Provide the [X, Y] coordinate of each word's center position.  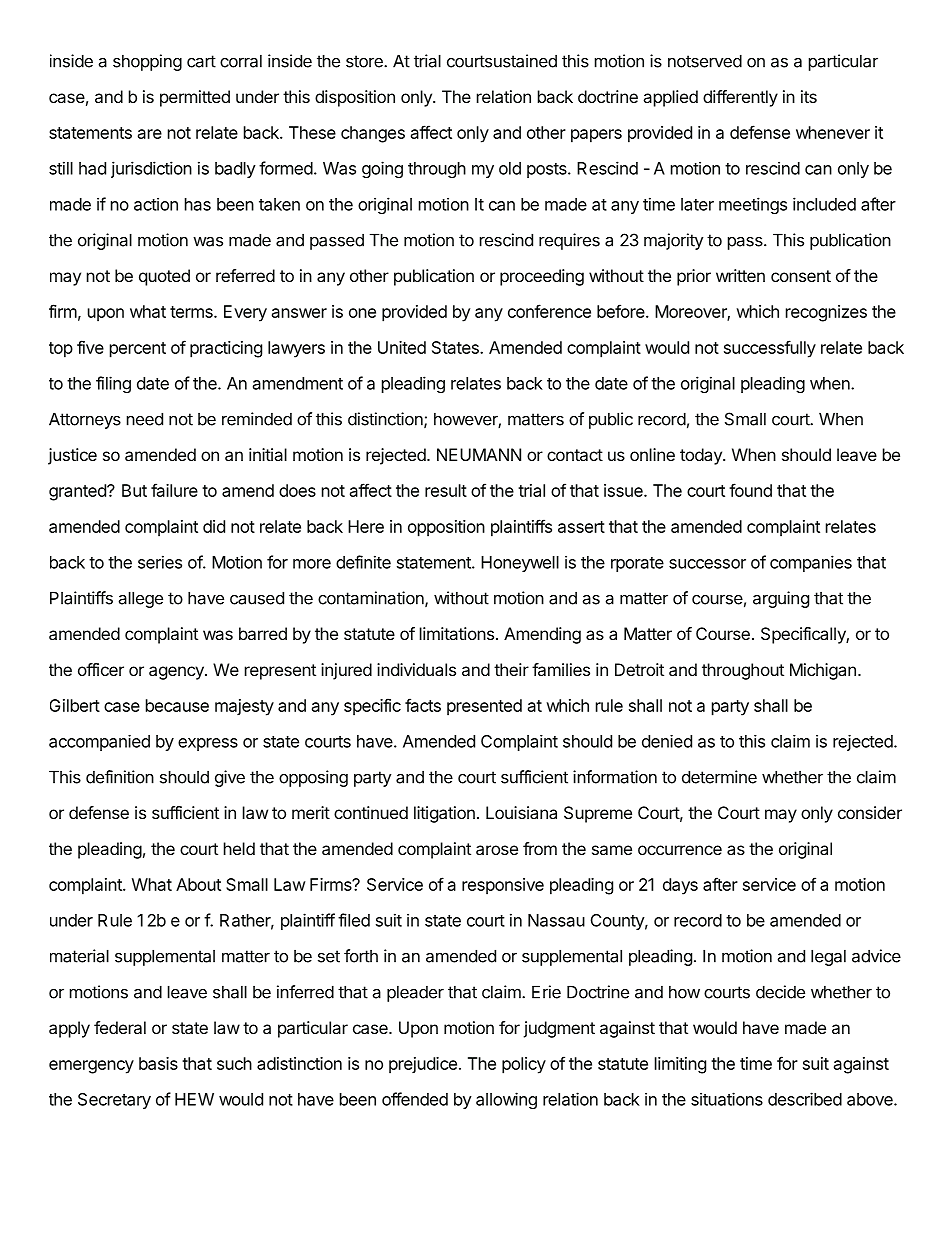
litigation [444, 814]
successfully [770, 349]
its [809, 96]
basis [158, 1063]
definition [120, 777]
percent [138, 350]
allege [141, 599]
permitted [195, 98]
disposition [355, 98]
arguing [781, 599]
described [805, 1099]
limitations [457, 633]
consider [870, 812]
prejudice [423, 1065]
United [402, 347]
